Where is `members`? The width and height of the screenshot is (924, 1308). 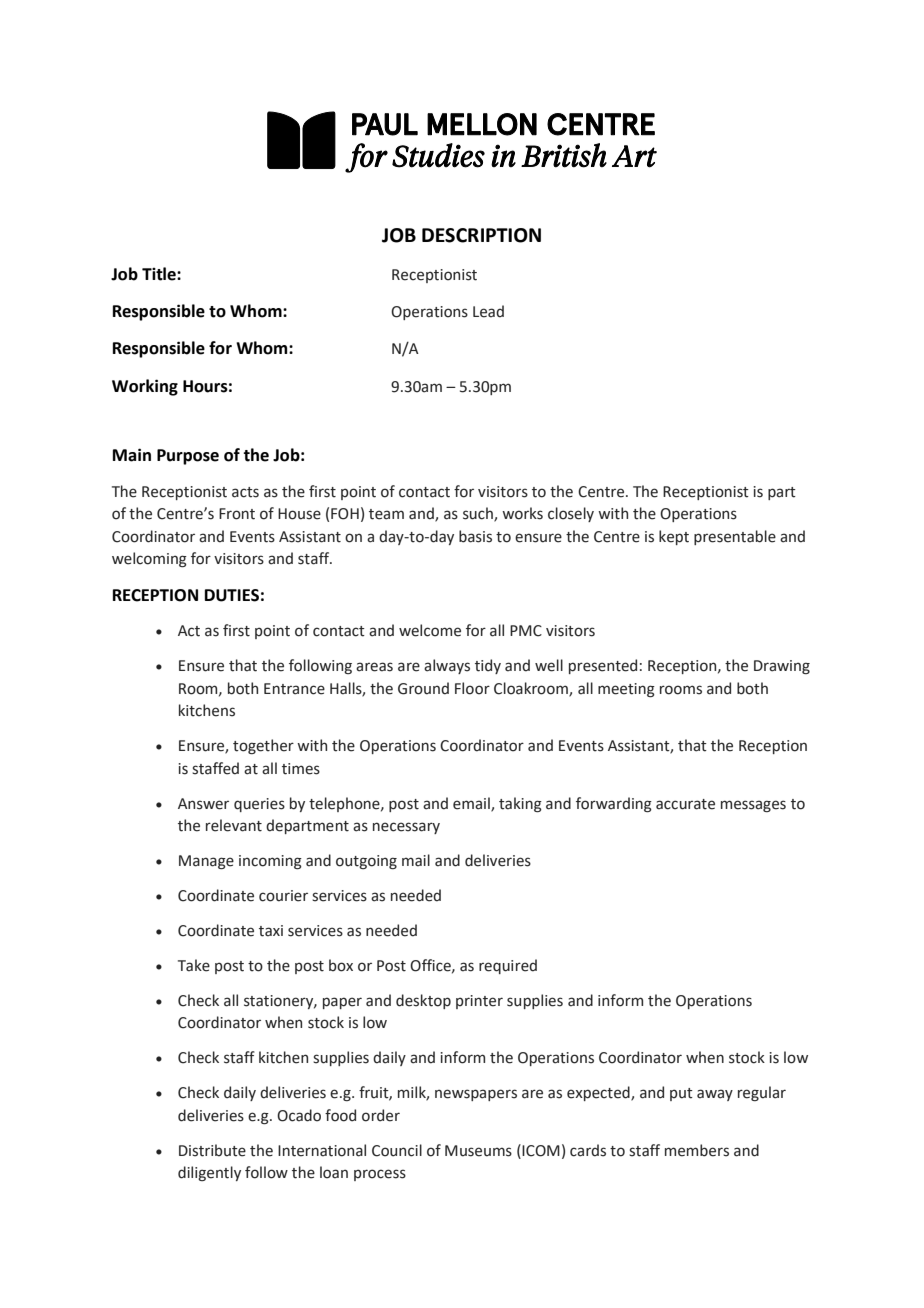 members is located at coordinates (697, 1150).
